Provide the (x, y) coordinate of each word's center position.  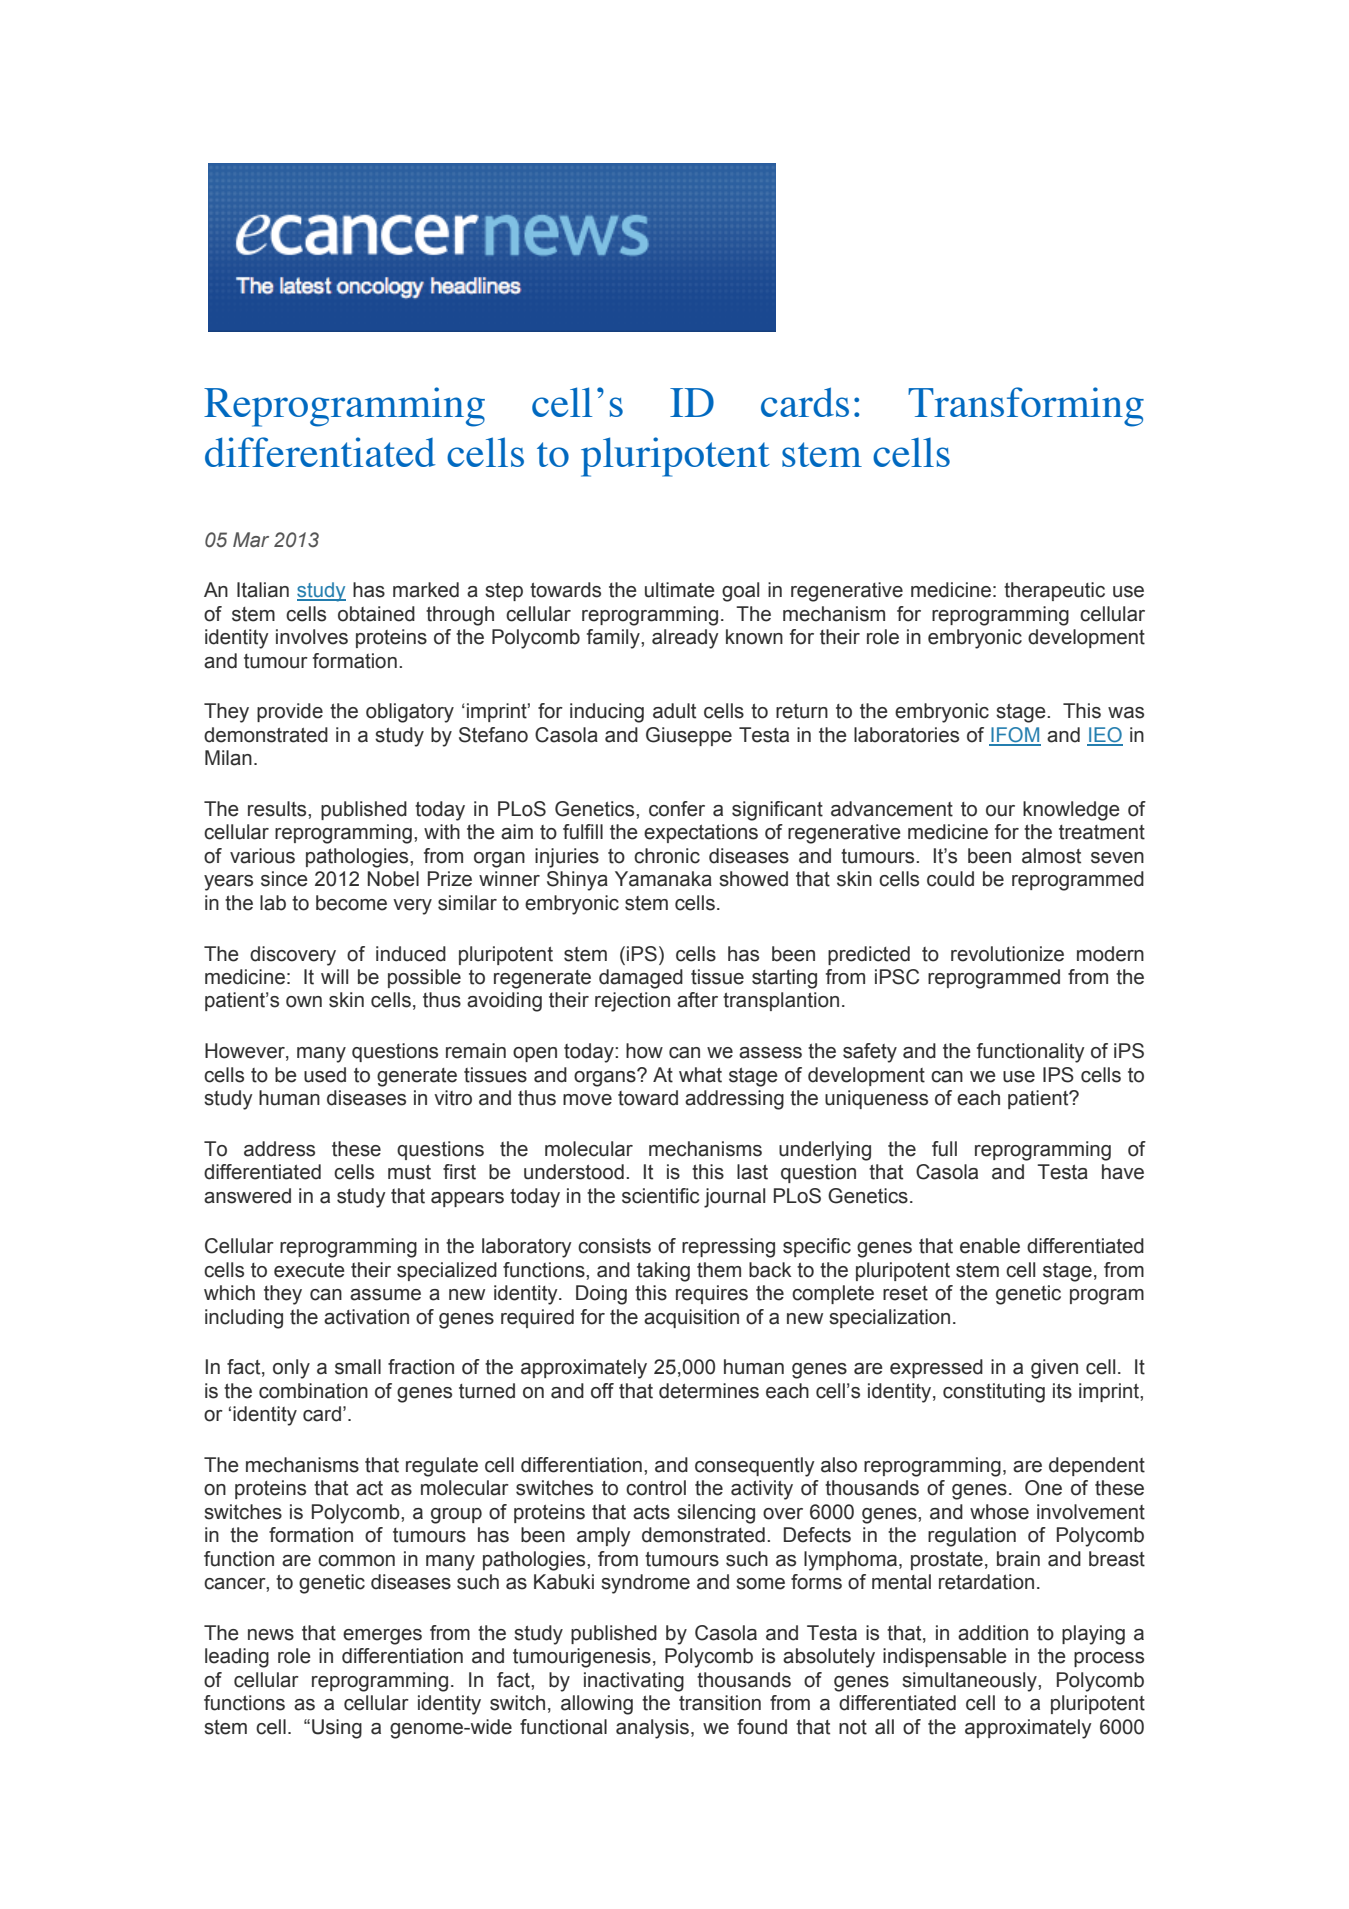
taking (663, 1272)
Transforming (1026, 407)
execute (309, 1270)
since (284, 879)
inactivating (634, 1682)
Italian (263, 590)
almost (1051, 856)
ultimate (680, 590)
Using (337, 1729)
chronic (667, 856)
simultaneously (970, 1682)
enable (990, 1246)
